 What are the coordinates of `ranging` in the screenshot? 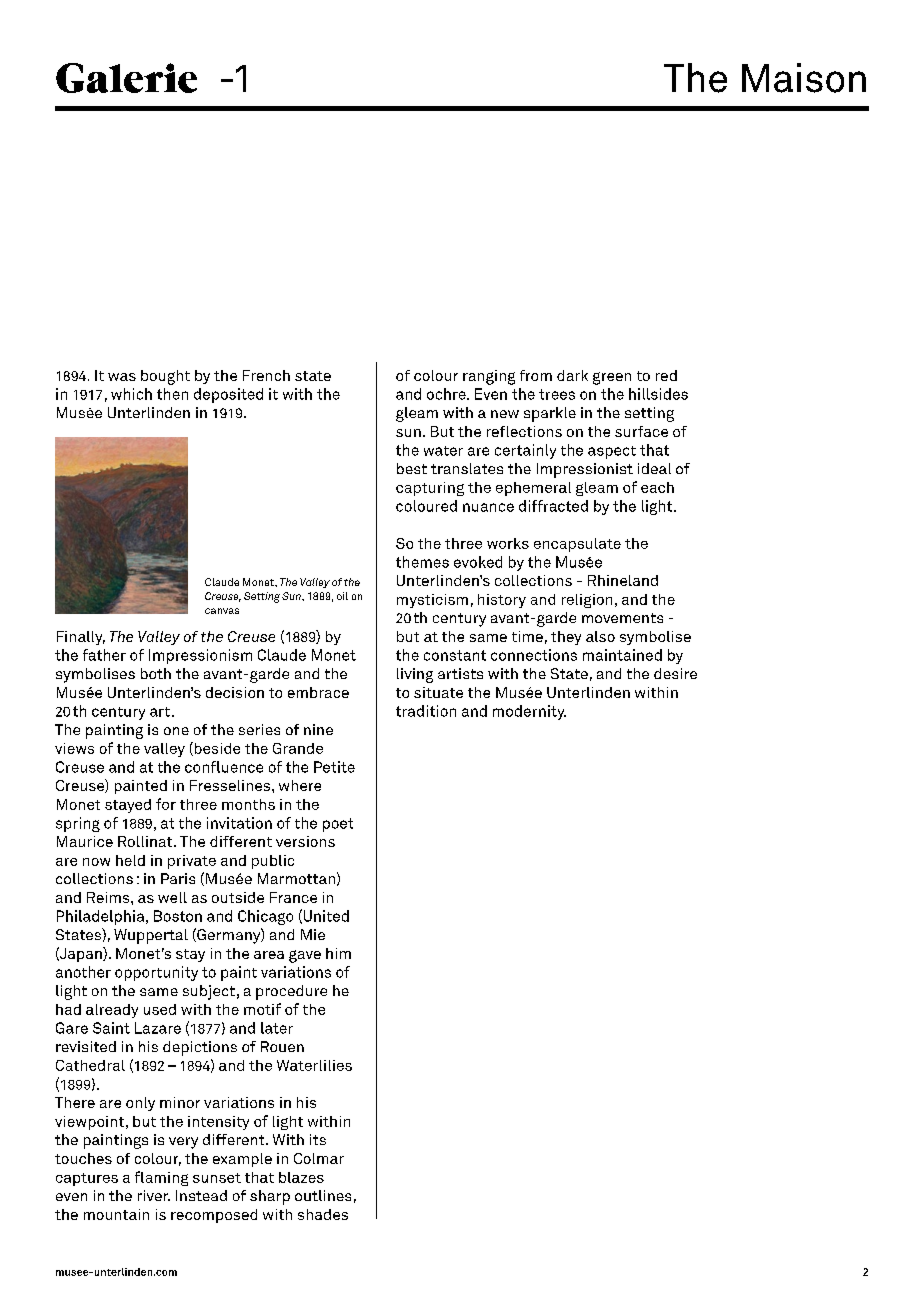 It's located at (489, 377).
